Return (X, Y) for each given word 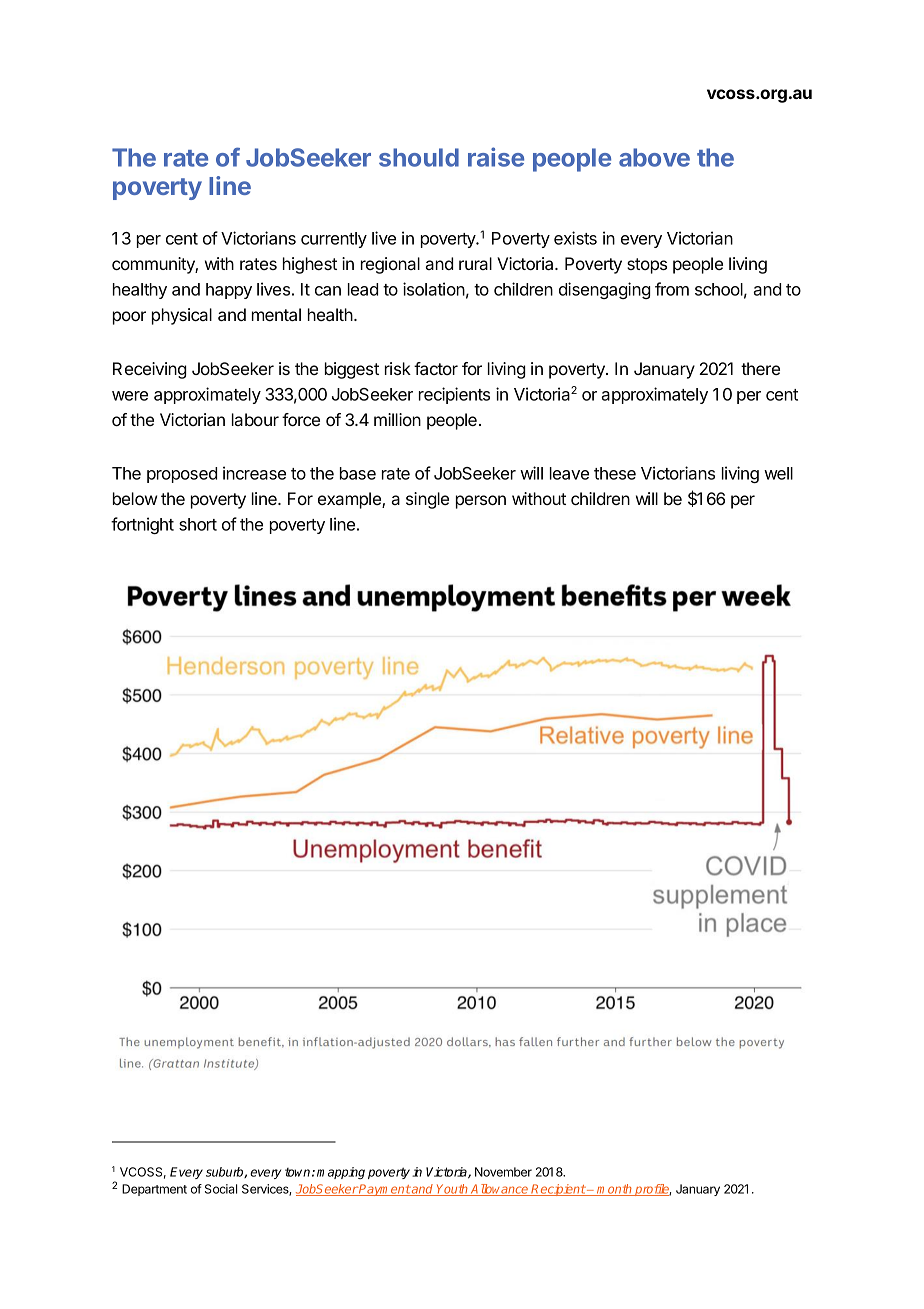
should (419, 157)
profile (652, 1190)
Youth (452, 1190)
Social (221, 1189)
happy (229, 291)
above (654, 157)
